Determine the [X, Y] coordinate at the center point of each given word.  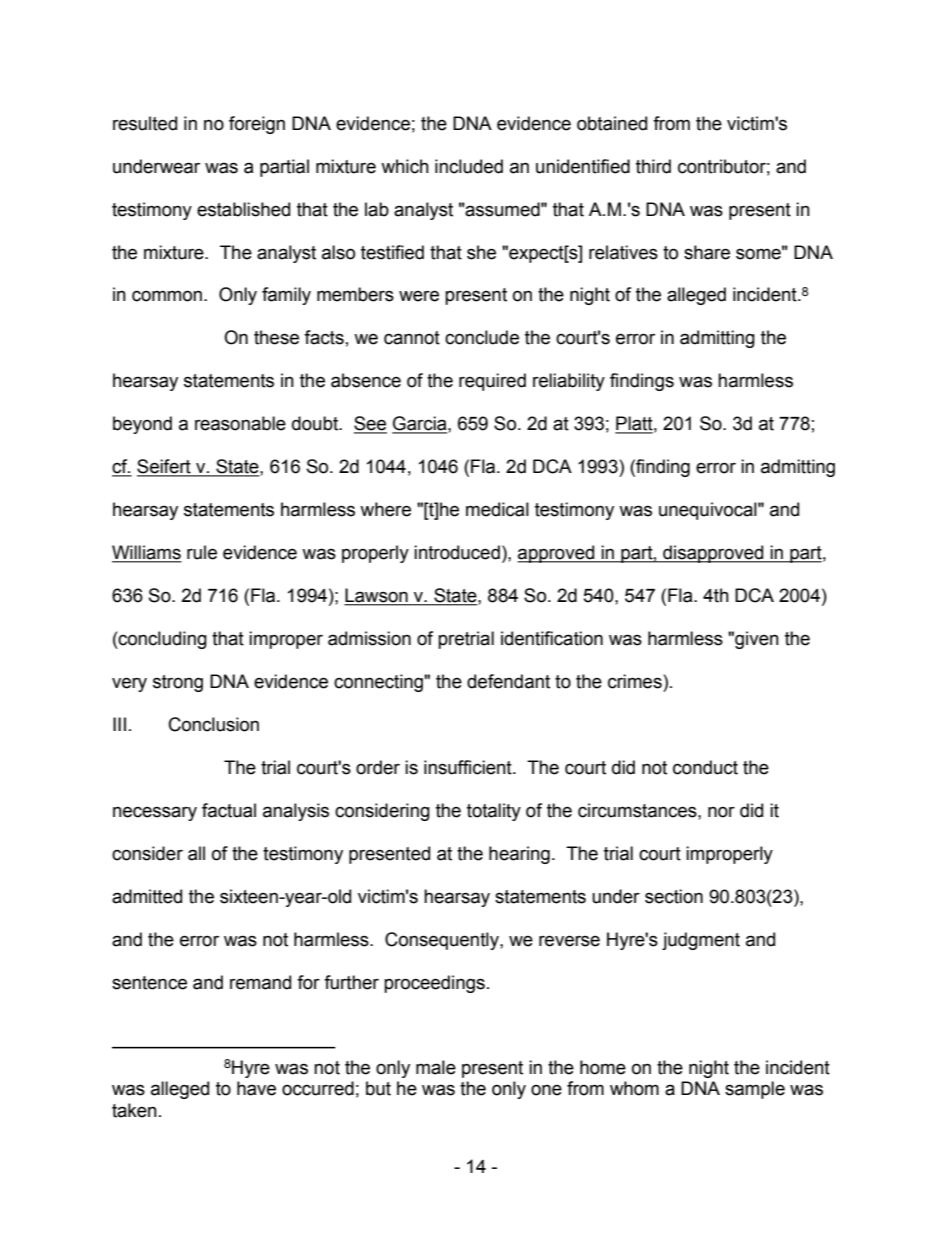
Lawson [377, 596]
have [256, 1088]
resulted [145, 123]
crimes [636, 681]
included [469, 166]
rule [202, 552]
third [653, 166]
